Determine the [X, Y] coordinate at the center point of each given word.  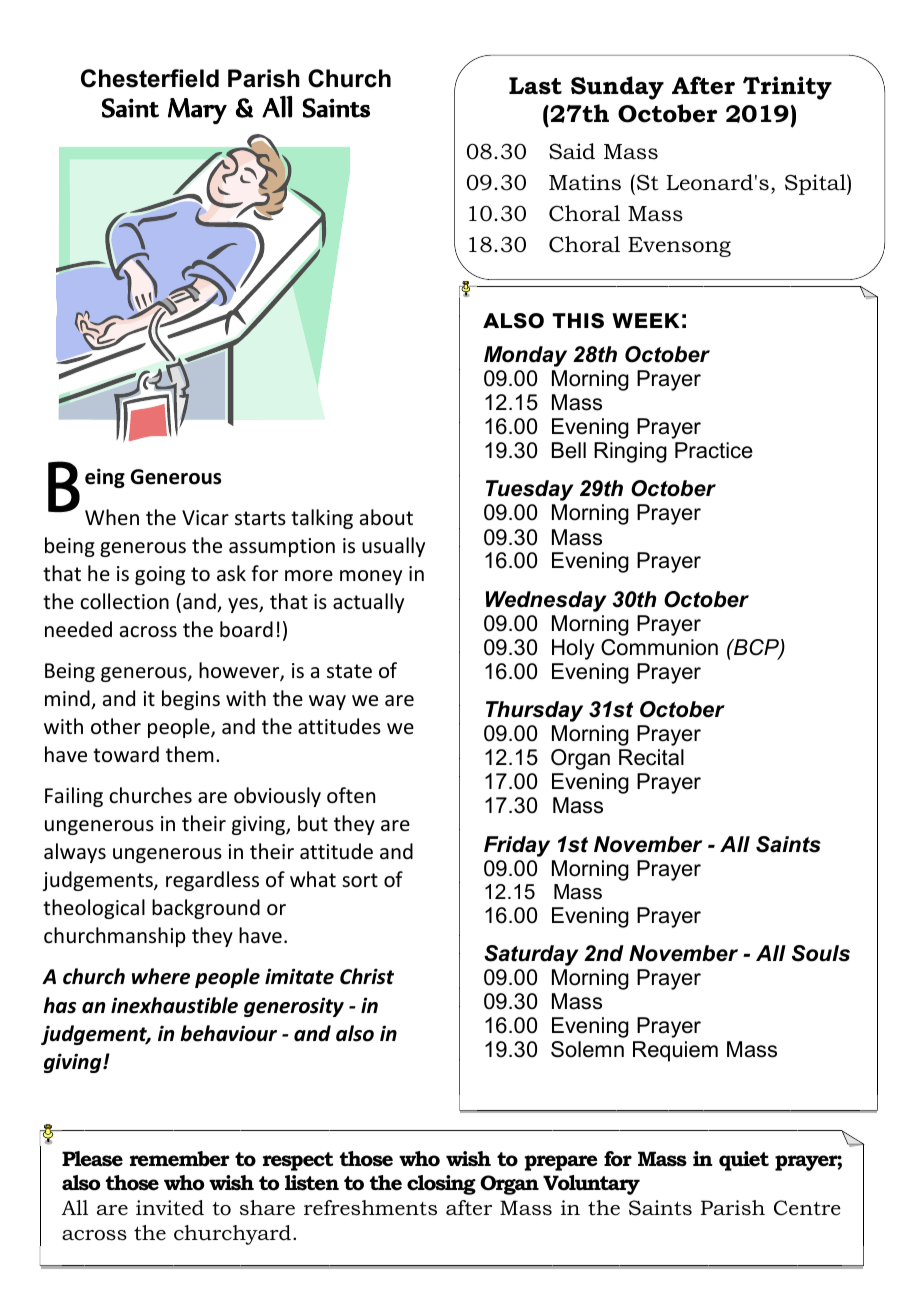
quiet [744, 1161]
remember [180, 1159]
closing [441, 1185]
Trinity [787, 88]
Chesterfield [150, 78]
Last [535, 86]
